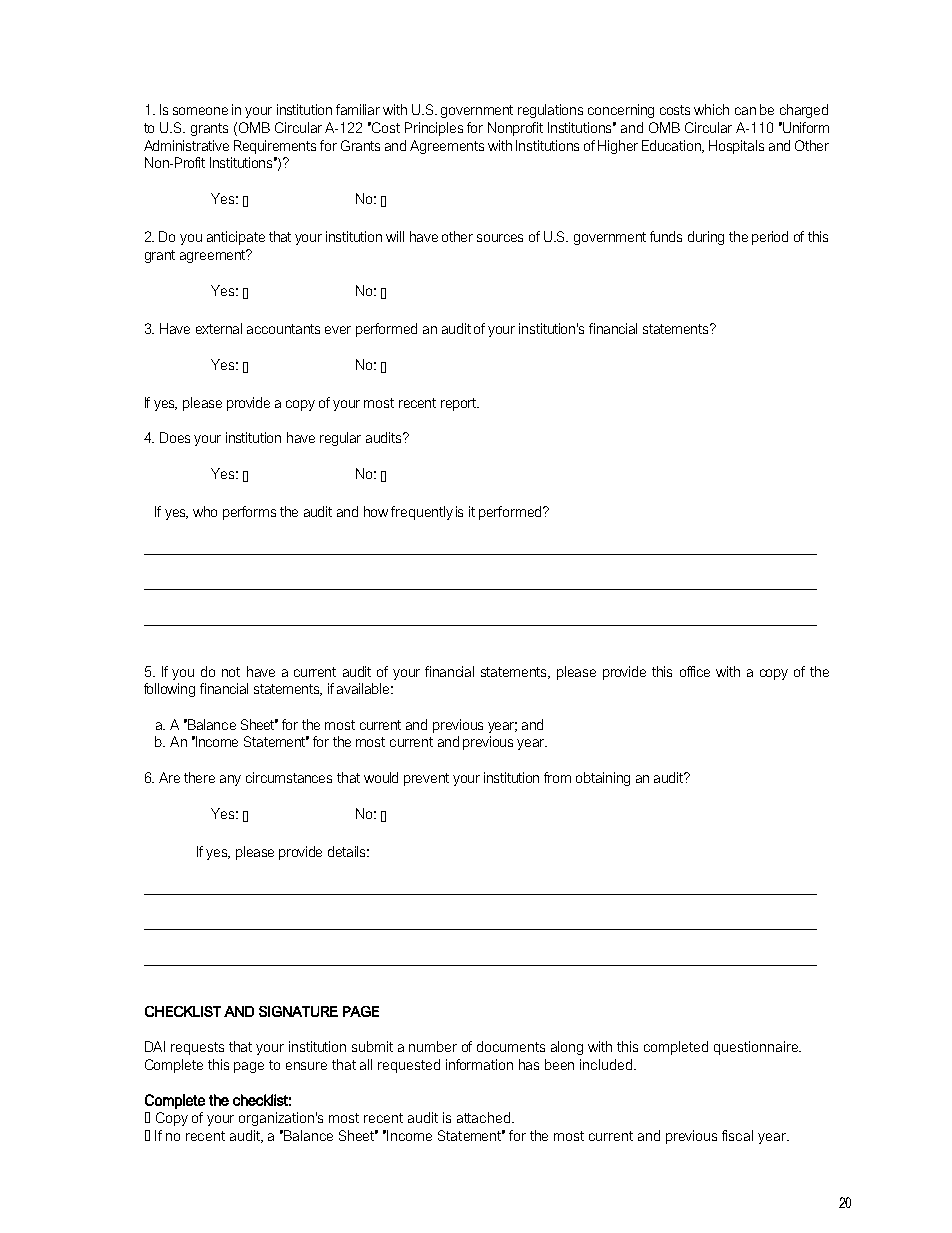 Image resolution: width=952 pixels, height=1233 pixels. Describe the element at coordinates (695, 671) in the page. I see `office` at that location.
